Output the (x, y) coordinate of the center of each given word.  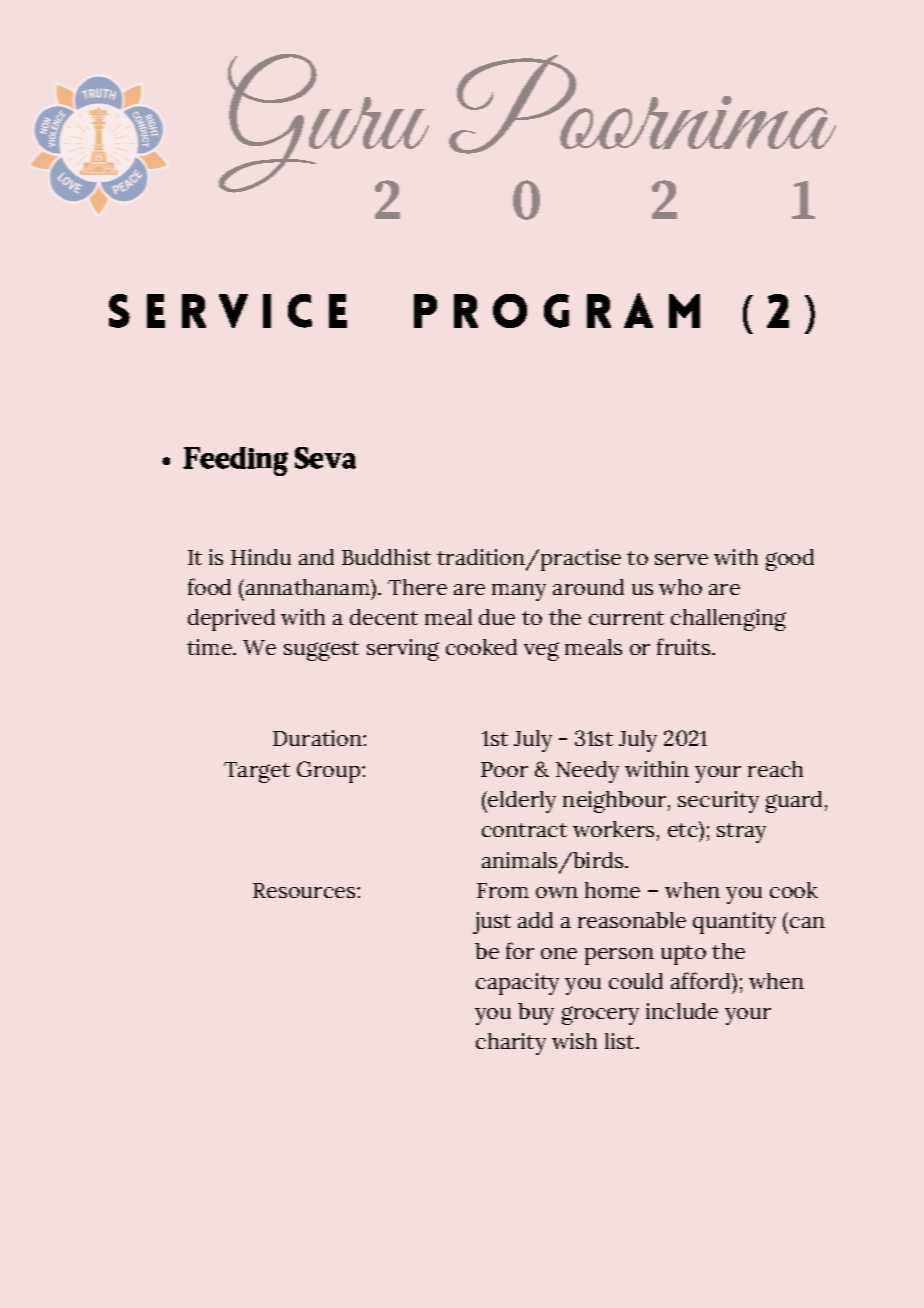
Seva (325, 458)
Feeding (235, 461)
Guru (324, 125)
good (790, 560)
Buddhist (386, 557)
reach (775, 769)
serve (681, 559)
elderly (521, 802)
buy (536, 1014)
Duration (318, 738)
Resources (305, 890)
